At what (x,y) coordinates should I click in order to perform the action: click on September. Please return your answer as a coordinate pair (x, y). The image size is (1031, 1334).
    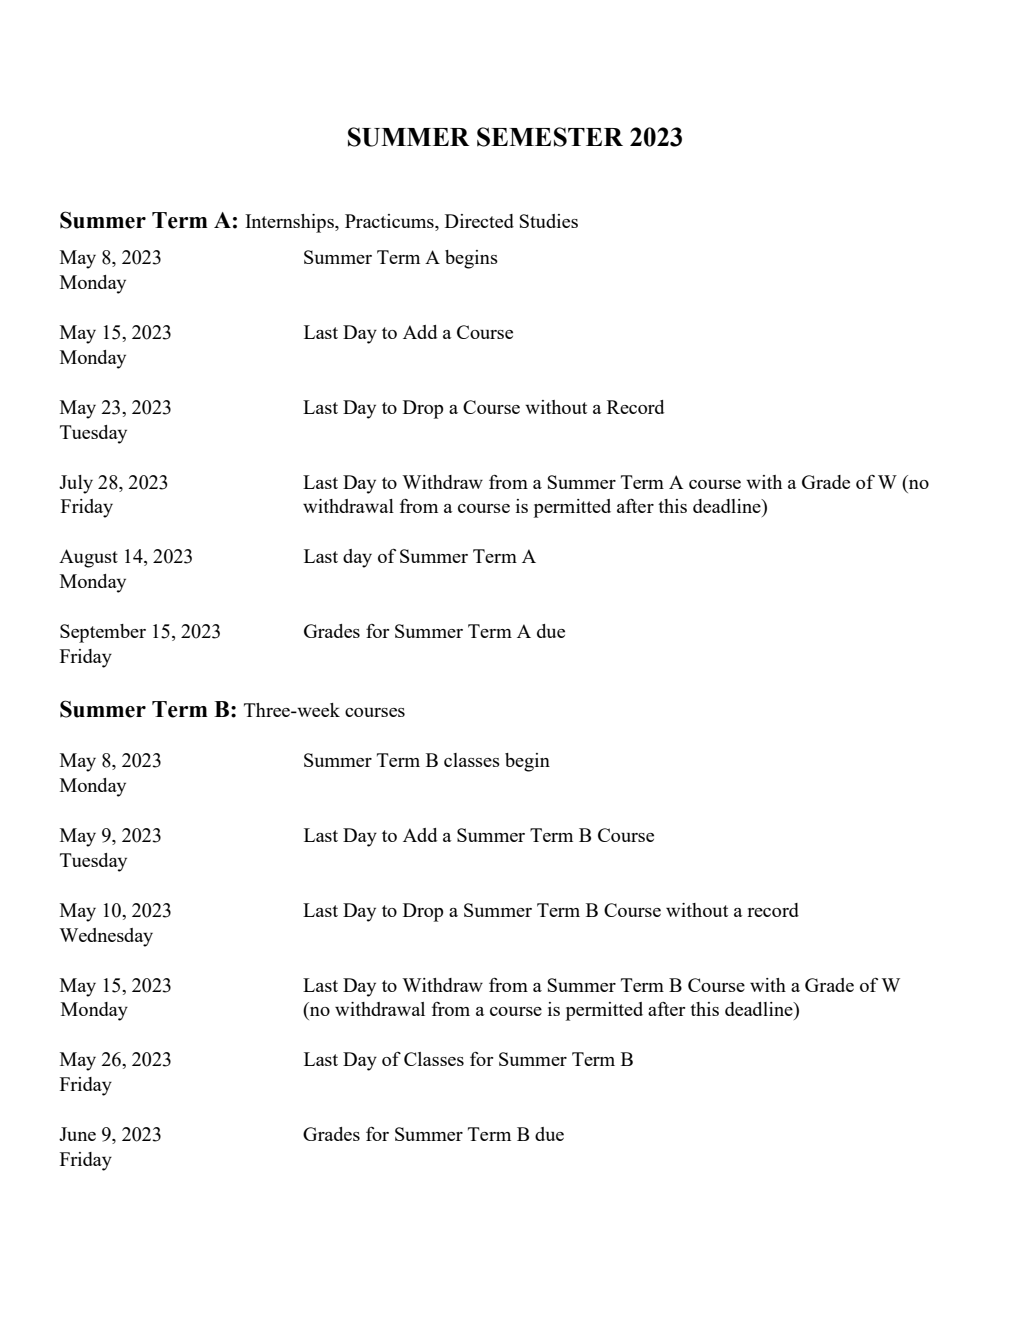
    Looking at the image, I should click on (103, 633).
